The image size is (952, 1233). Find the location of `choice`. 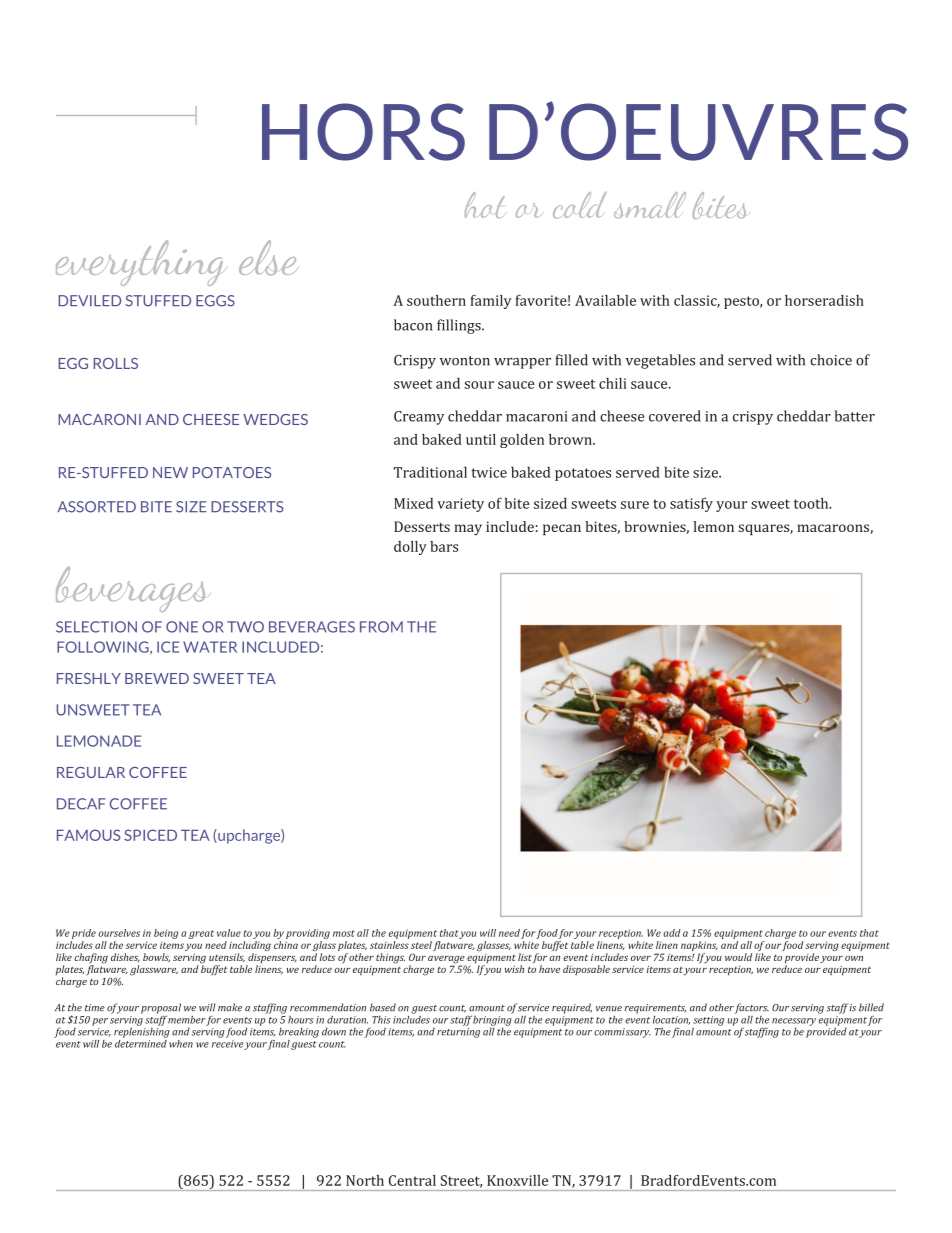

choice is located at coordinates (831, 360).
